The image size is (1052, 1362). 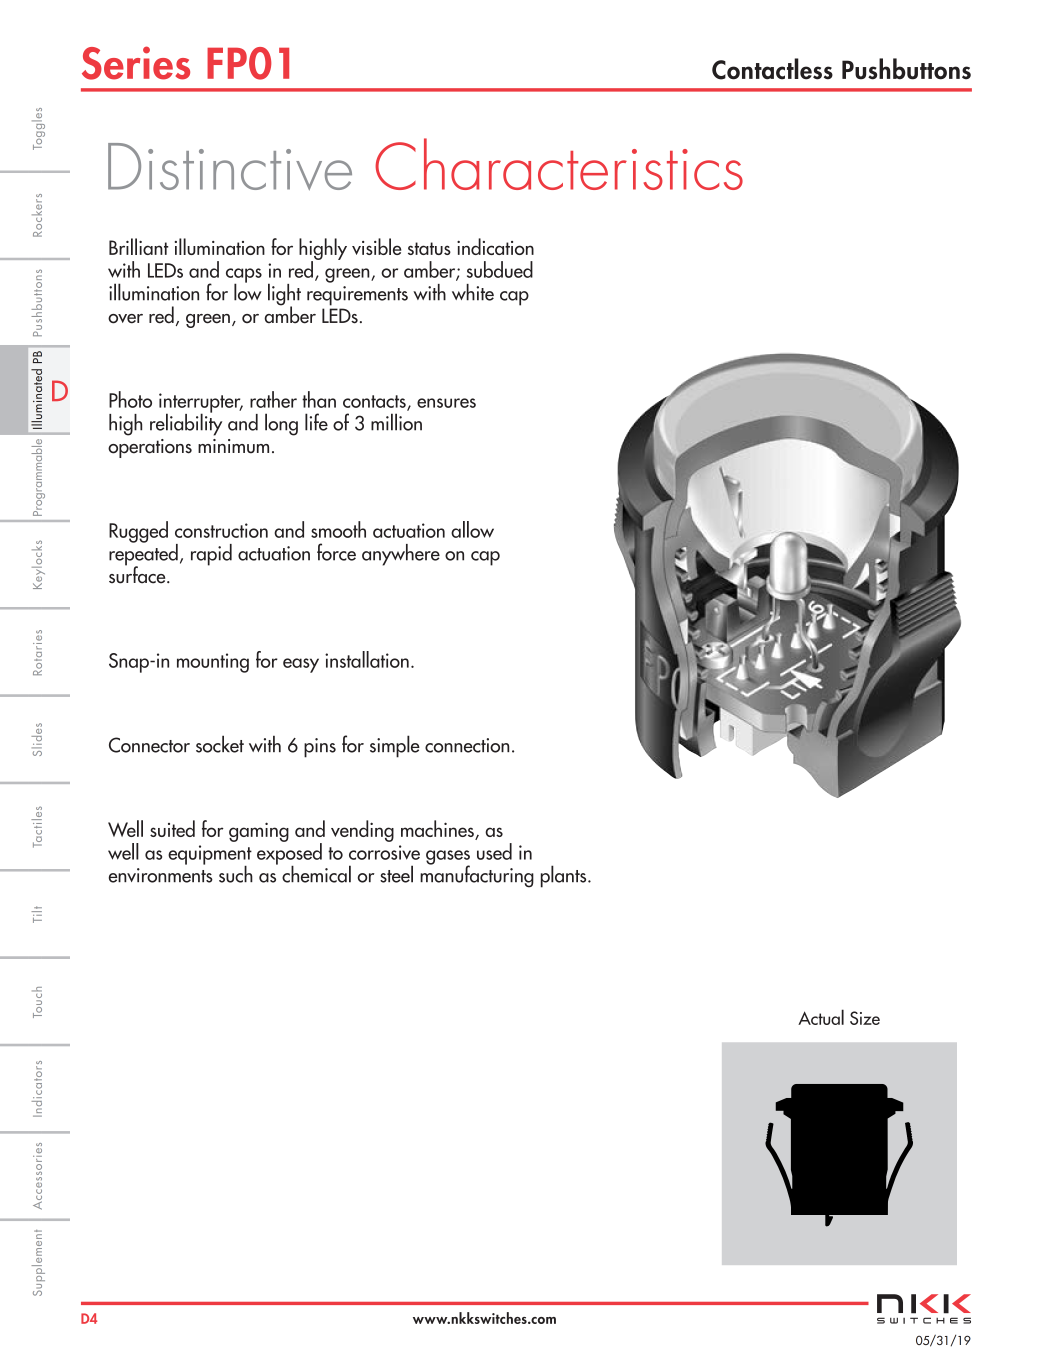 I want to click on allow, so click(x=472, y=529).
